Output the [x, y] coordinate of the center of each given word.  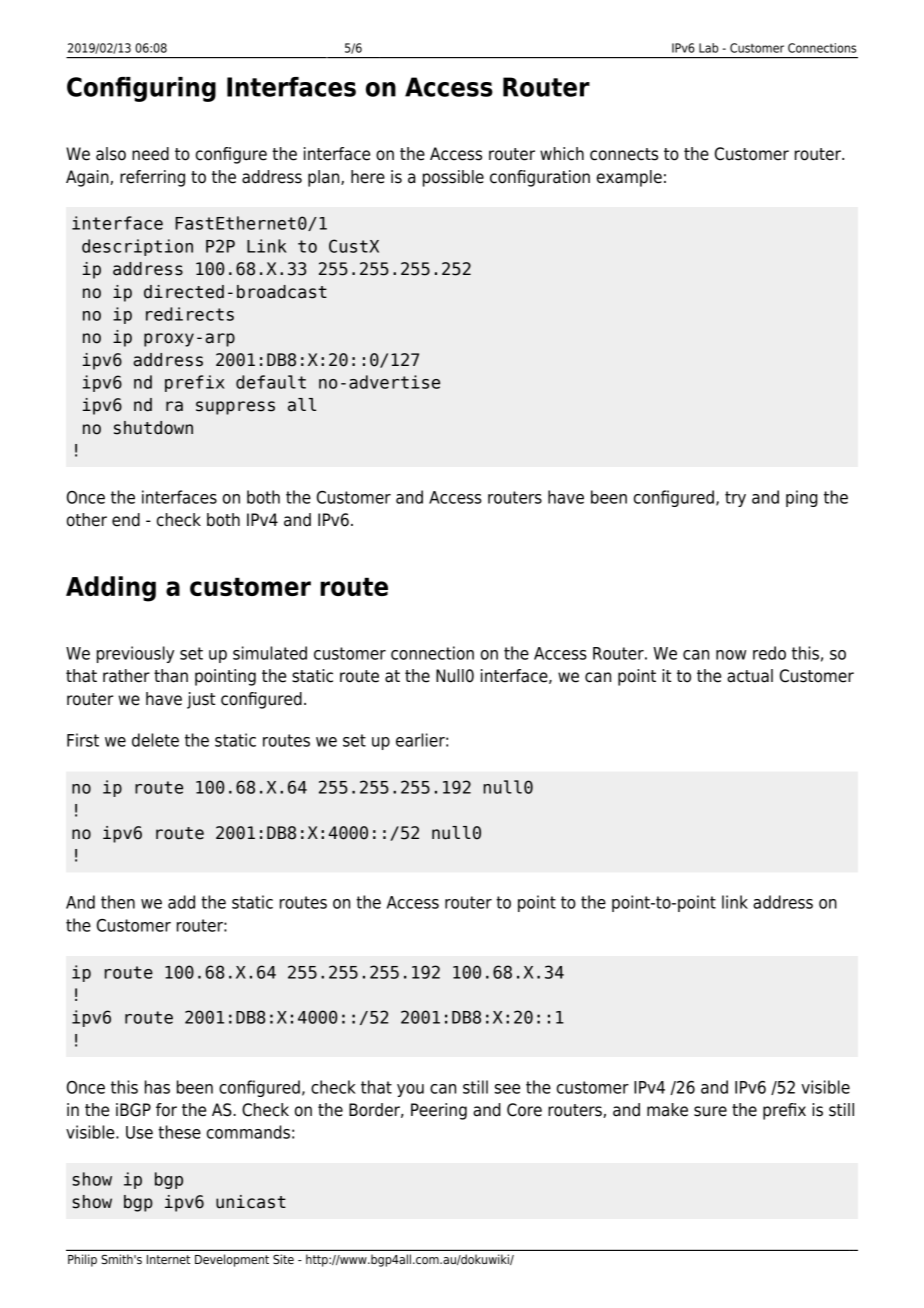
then [118, 902]
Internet [168, 1259]
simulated [270, 653]
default [271, 382]
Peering [439, 1111]
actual [750, 676]
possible [453, 178]
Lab [708, 48]
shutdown [153, 428]
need [150, 154]
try [735, 499]
